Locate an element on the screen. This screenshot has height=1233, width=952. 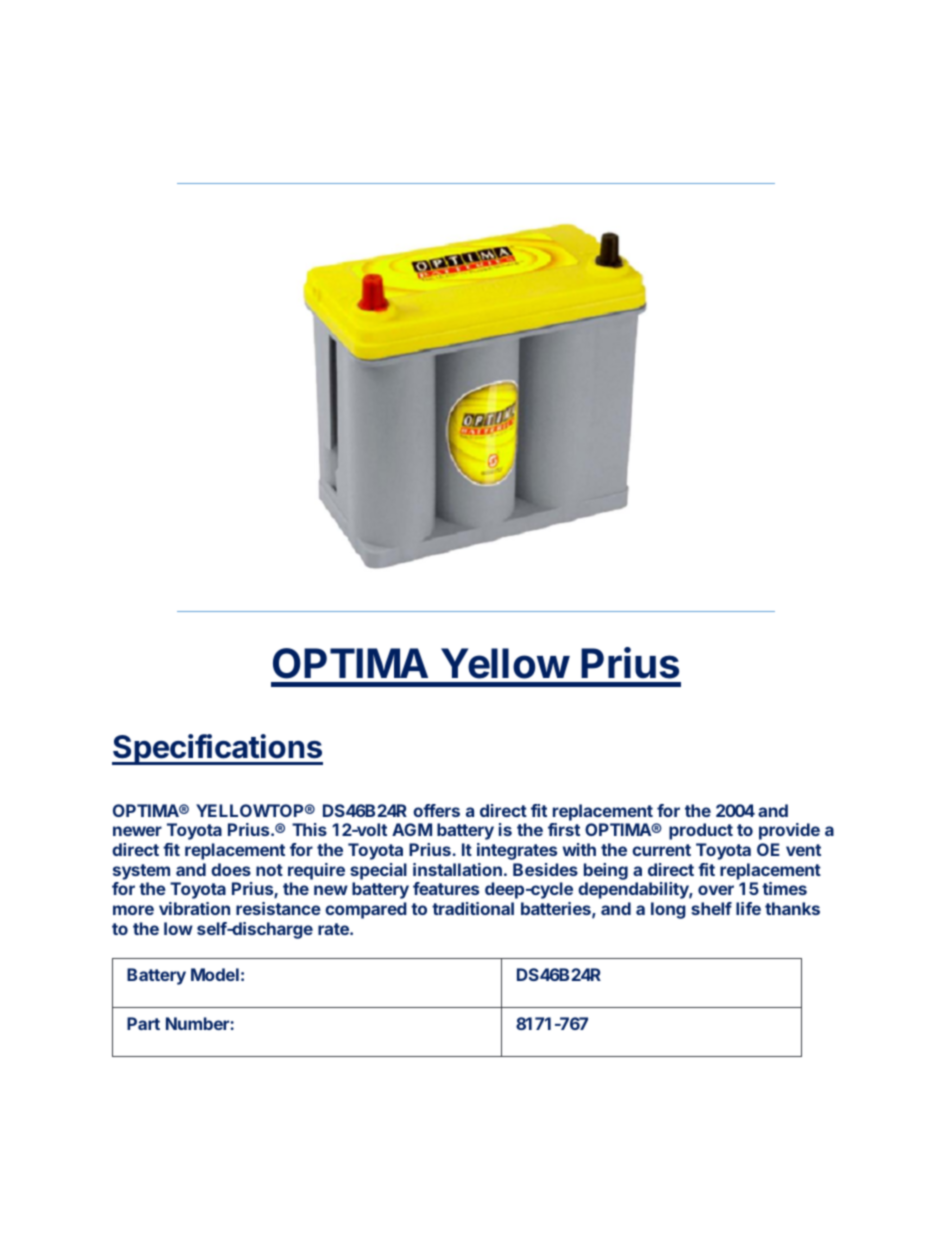
AGM is located at coordinates (412, 829).
